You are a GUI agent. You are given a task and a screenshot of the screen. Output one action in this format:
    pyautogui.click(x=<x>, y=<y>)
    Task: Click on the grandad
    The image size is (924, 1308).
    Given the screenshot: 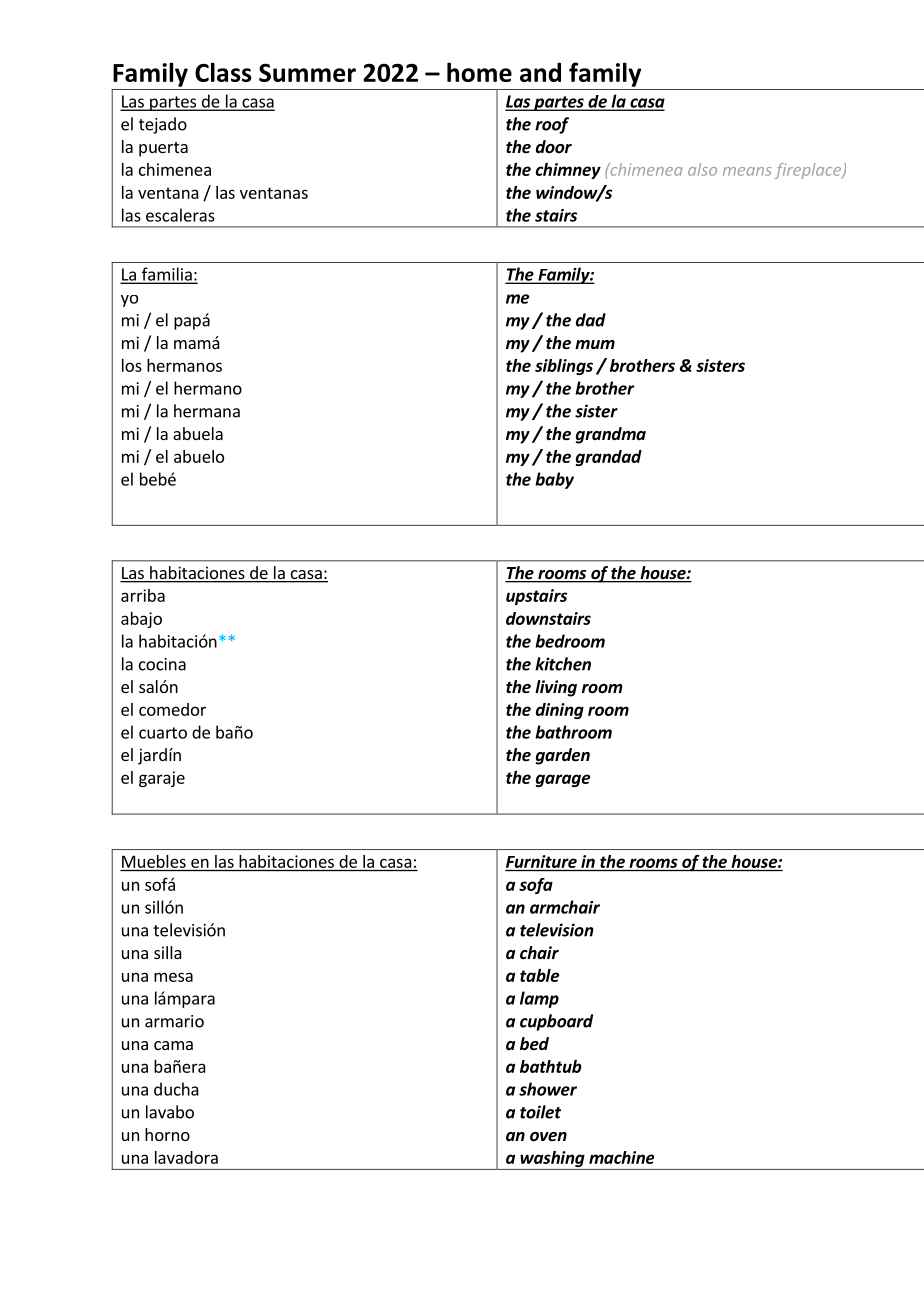 What is the action you would take?
    pyautogui.click(x=609, y=458)
